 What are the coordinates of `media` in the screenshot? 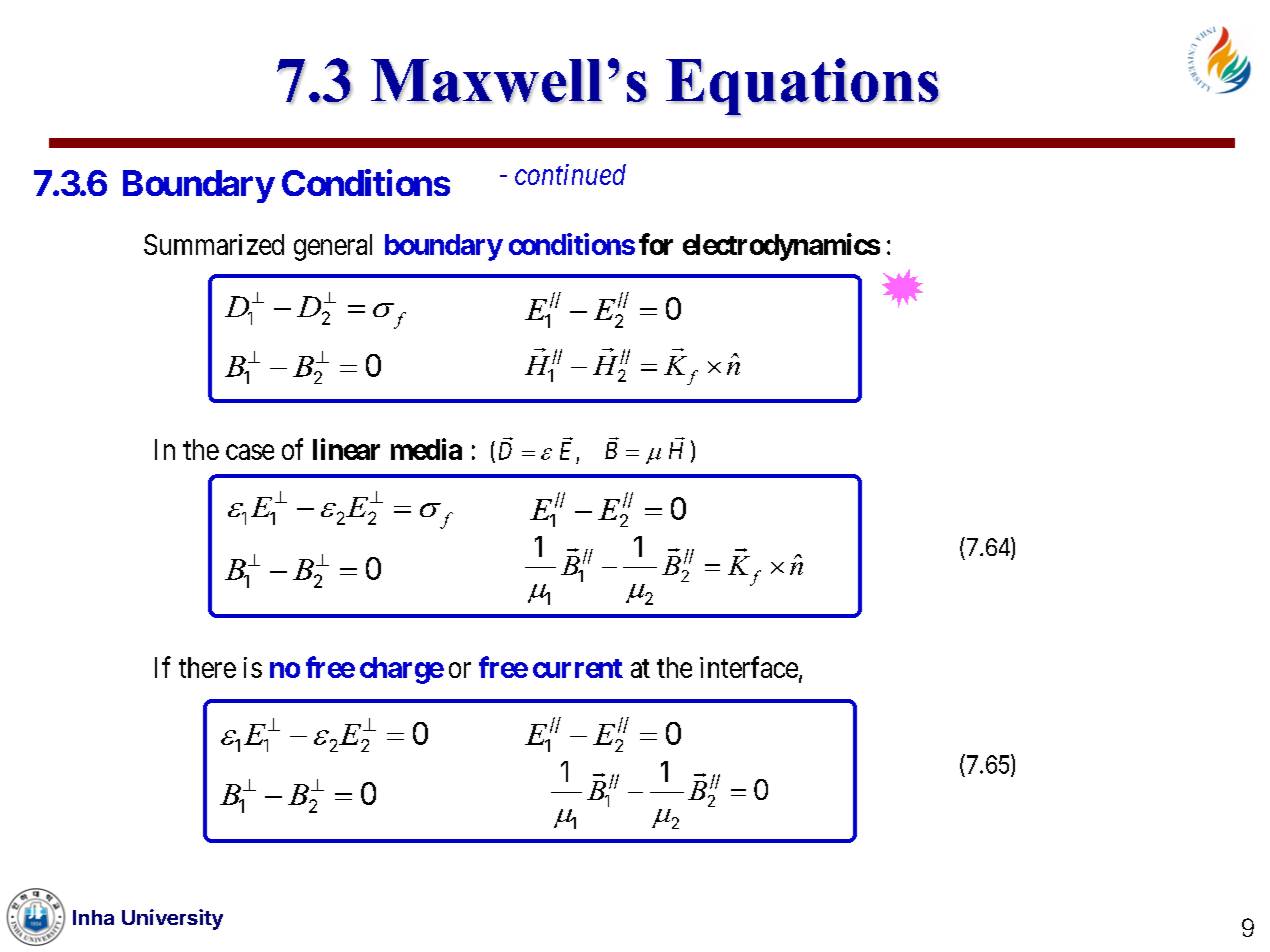 It's located at (426, 449).
